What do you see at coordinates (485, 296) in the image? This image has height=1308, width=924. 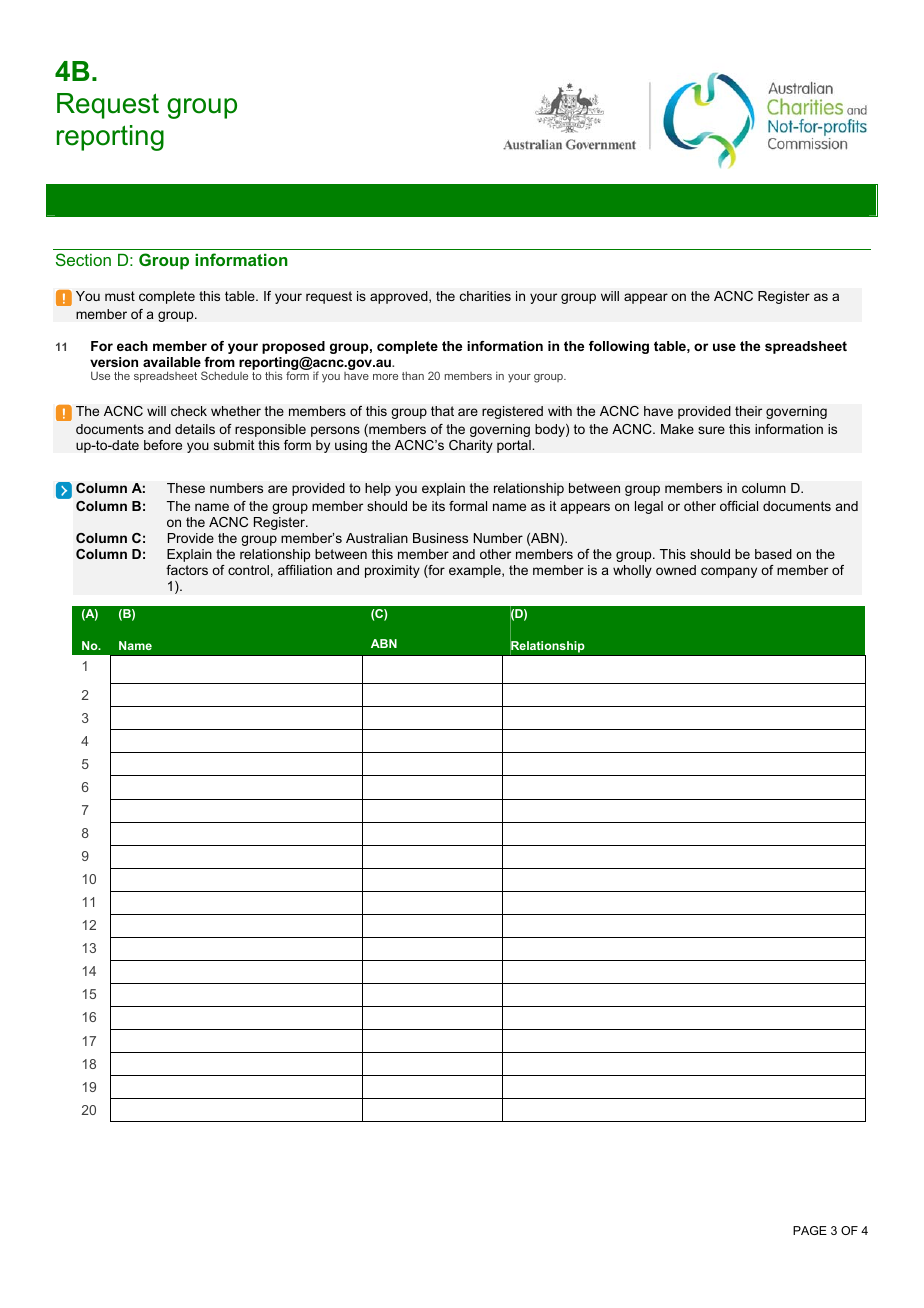 I see `charities` at bounding box center [485, 296].
